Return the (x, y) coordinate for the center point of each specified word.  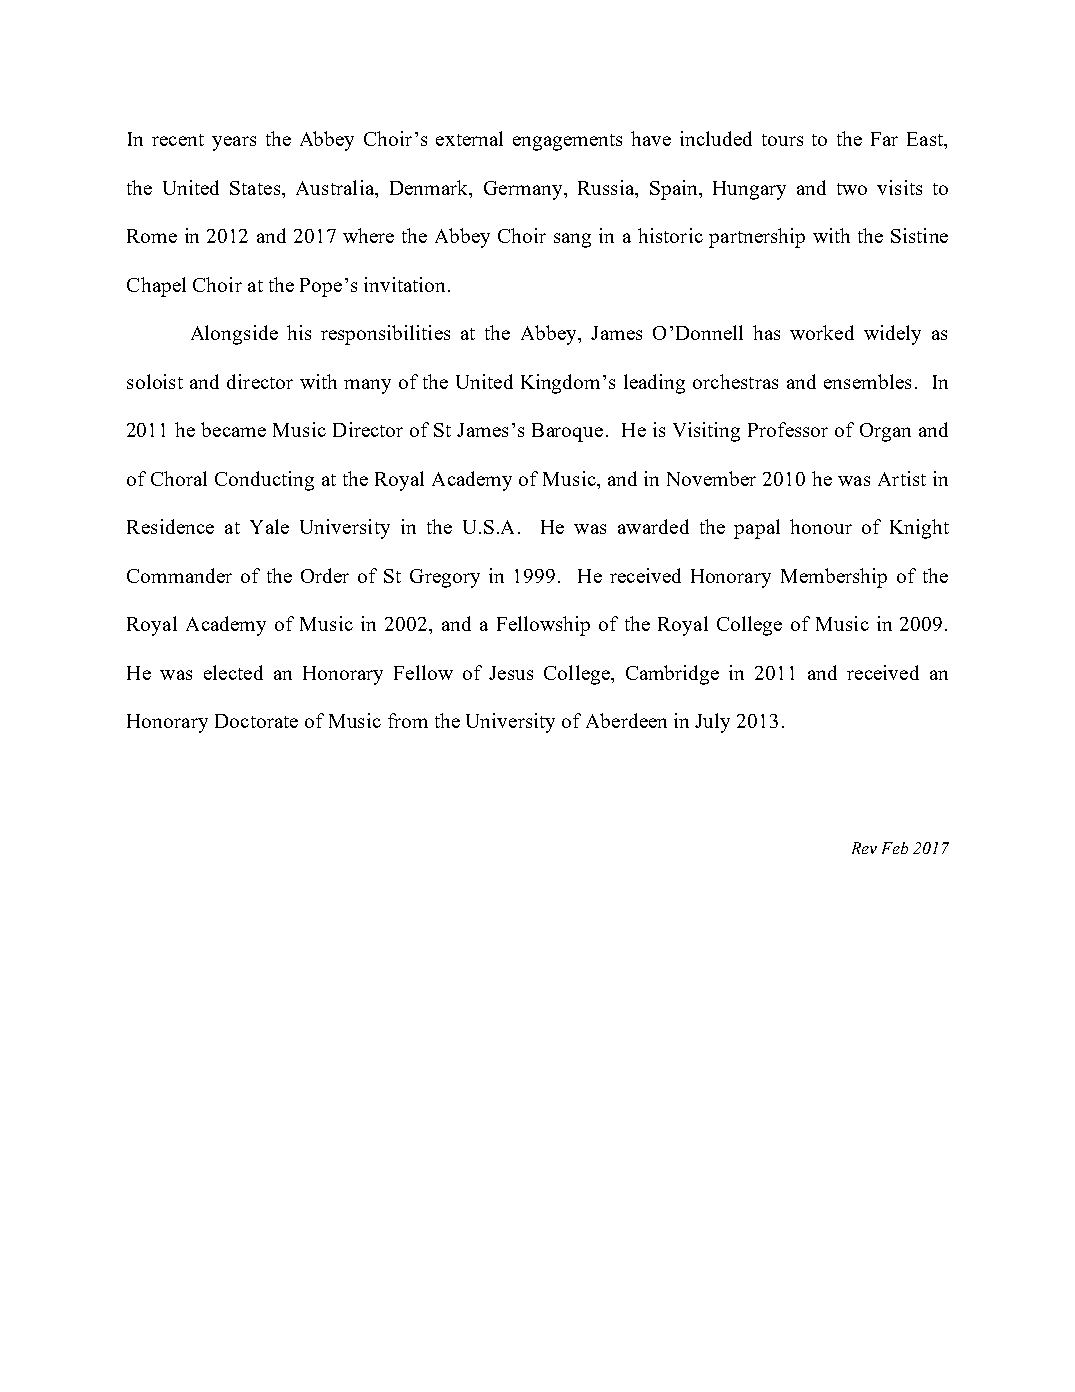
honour (821, 526)
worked (822, 332)
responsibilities (385, 335)
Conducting (264, 481)
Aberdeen (626, 720)
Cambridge (672, 675)
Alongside (234, 335)
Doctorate (256, 721)
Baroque (567, 432)
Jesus (511, 673)
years (234, 143)
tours (782, 140)
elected (233, 672)
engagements (567, 142)
